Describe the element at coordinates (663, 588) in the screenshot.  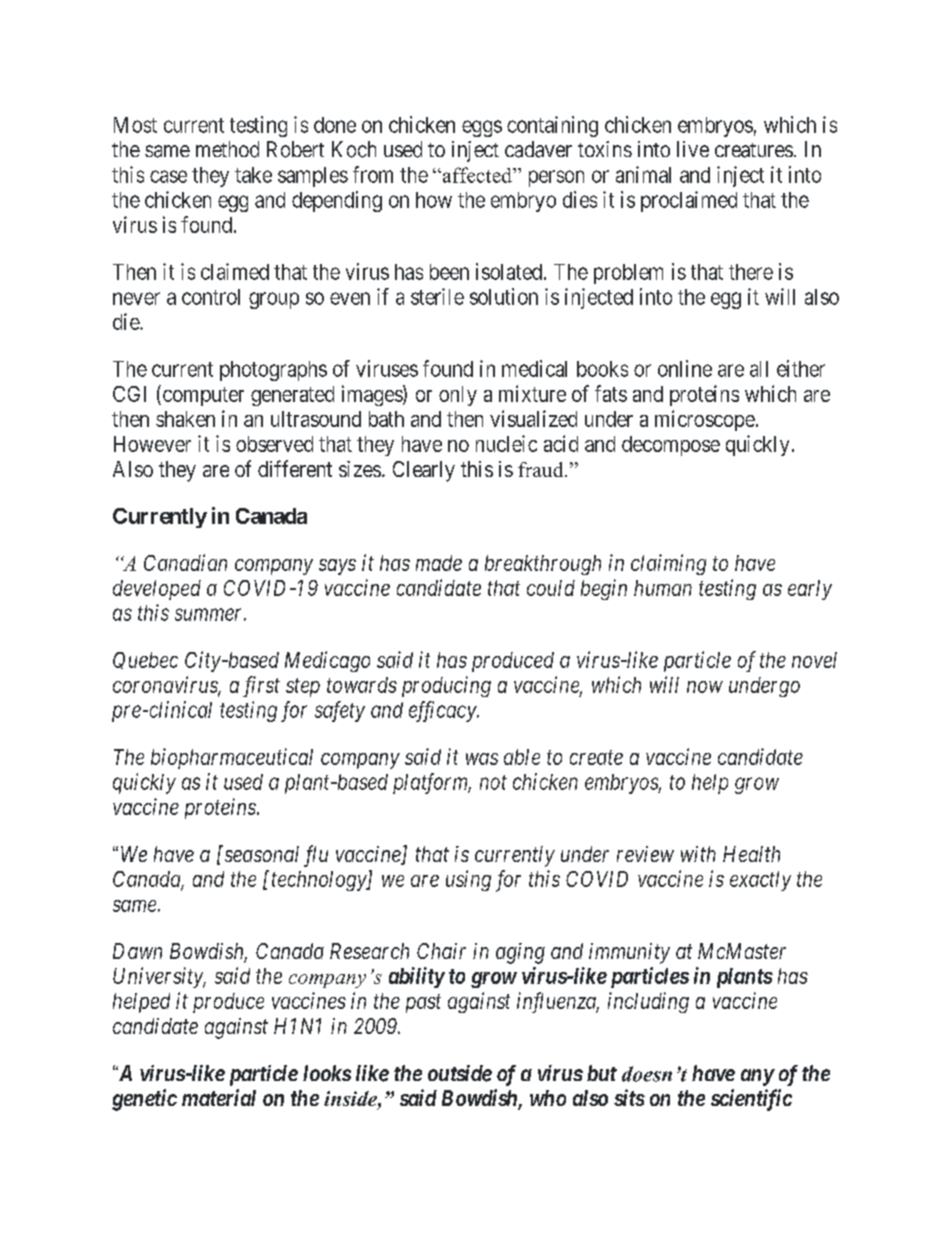
I see `human` at that location.
